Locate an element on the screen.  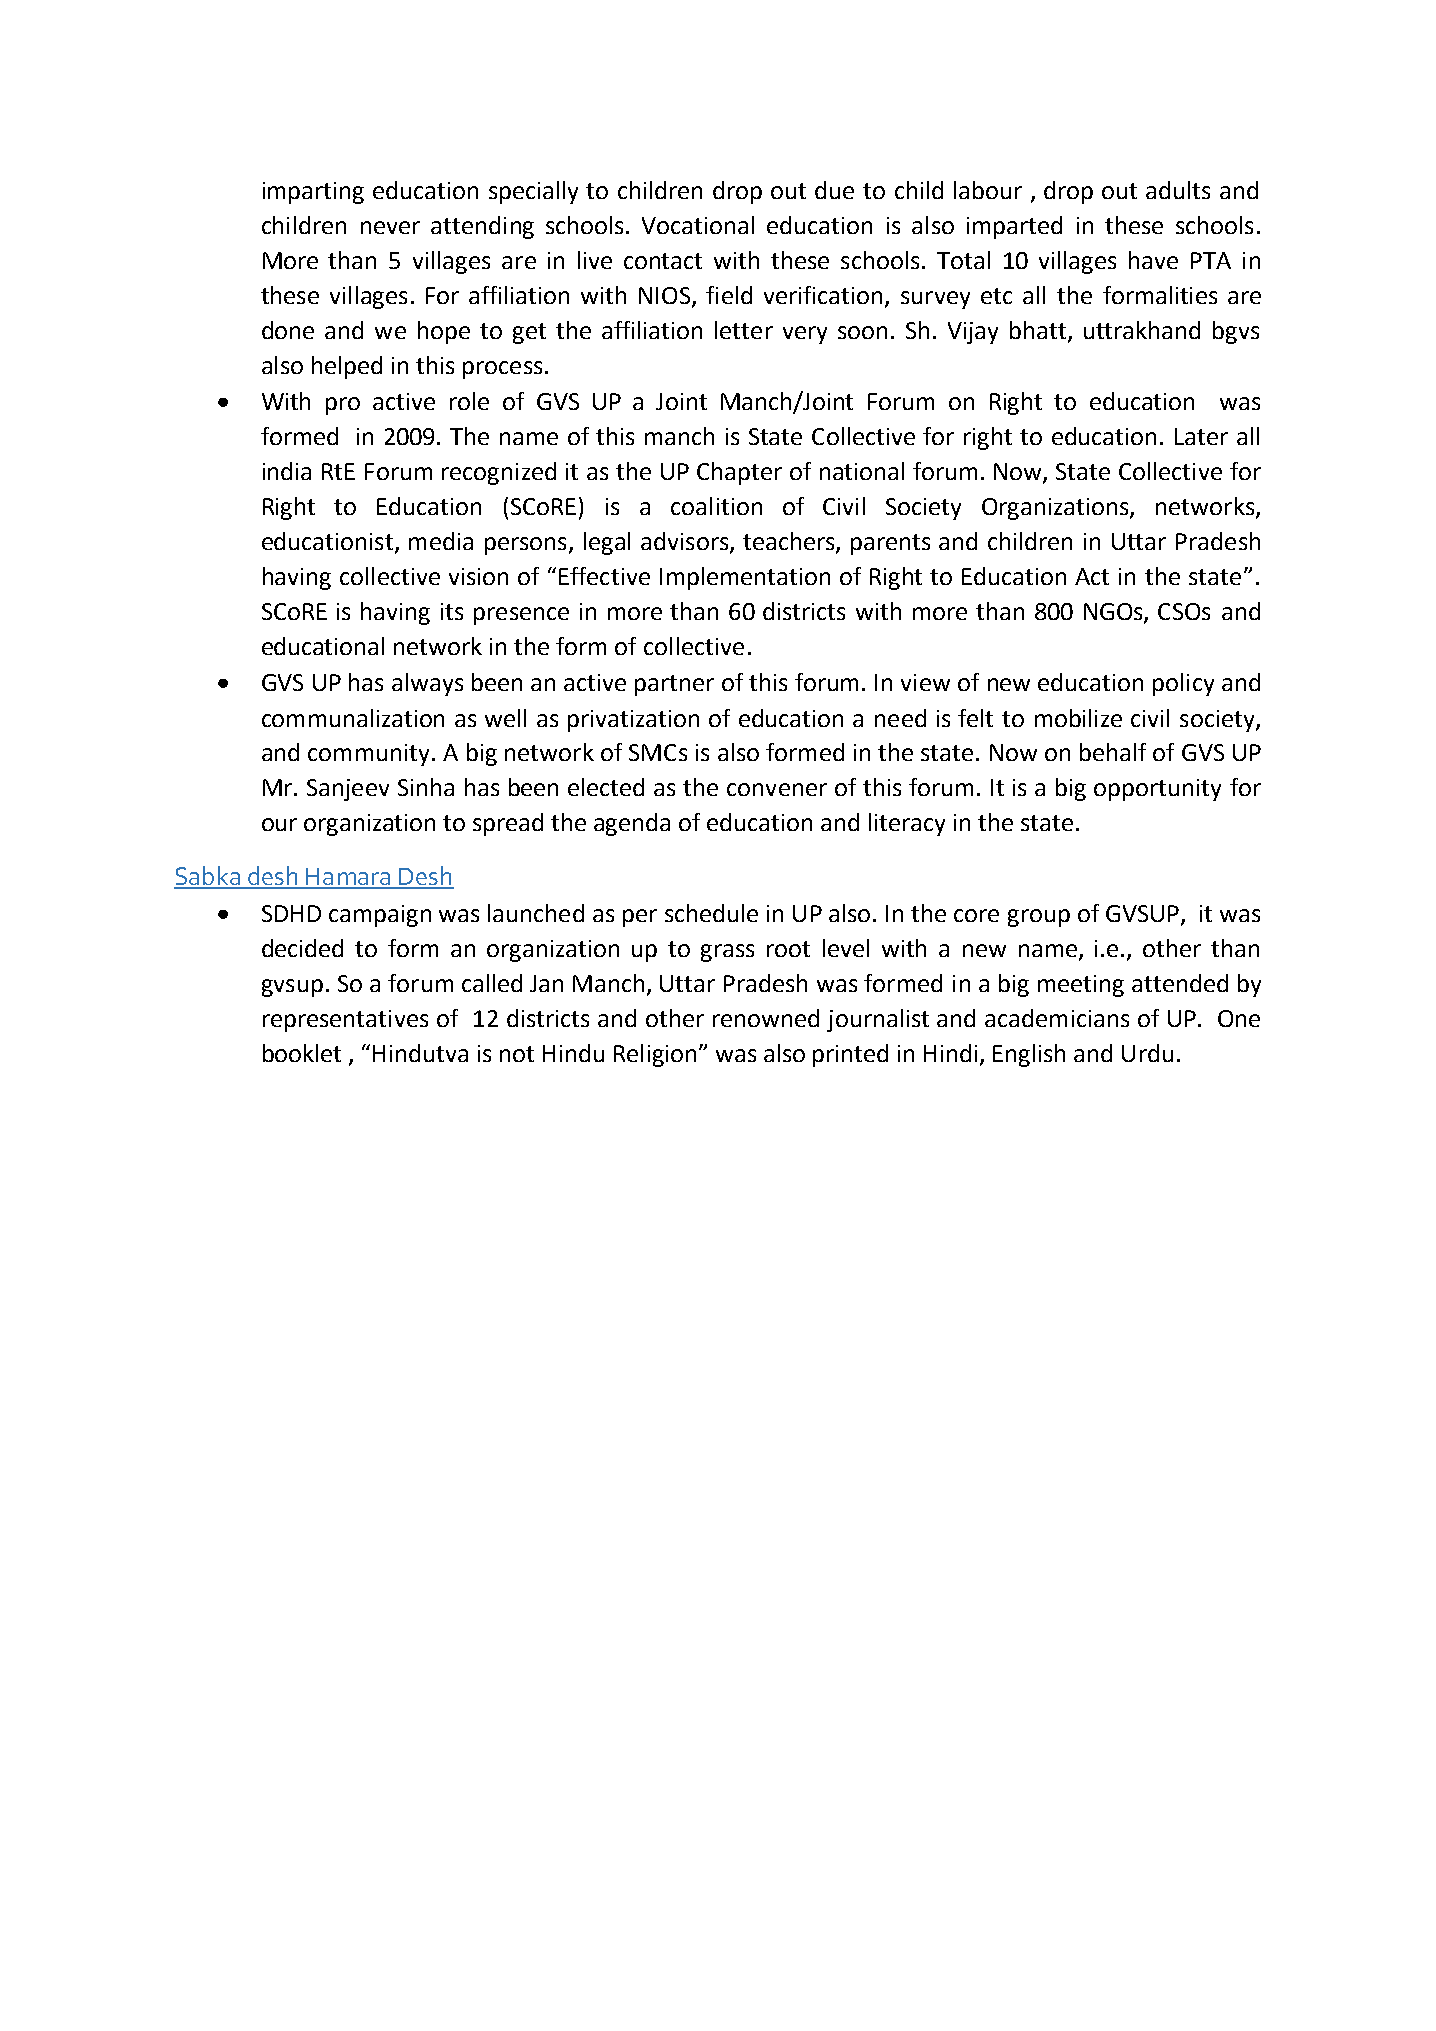
imparted is located at coordinates (1014, 227).
